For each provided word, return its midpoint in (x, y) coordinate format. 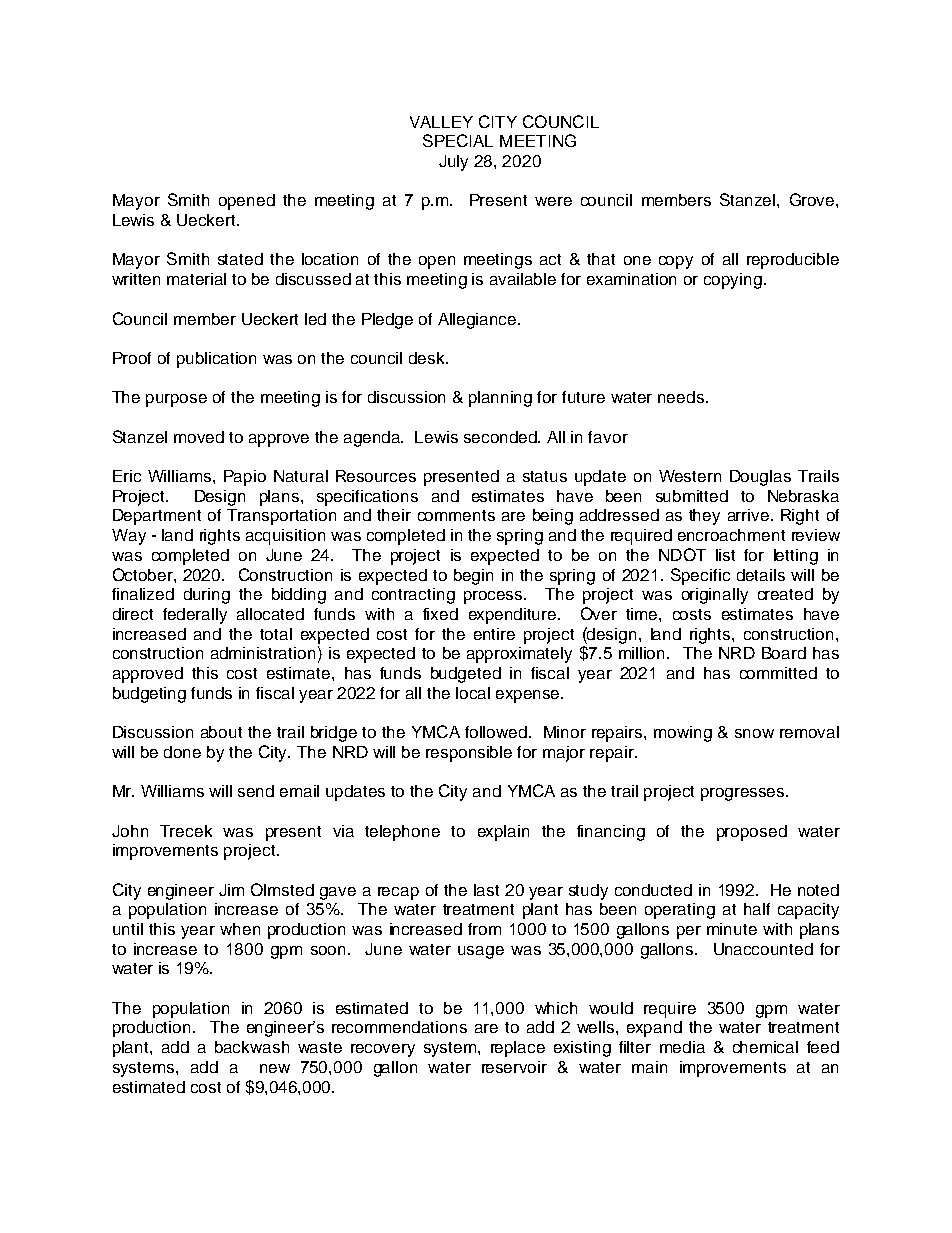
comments (456, 515)
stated (240, 259)
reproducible (793, 261)
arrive (748, 515)
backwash (252, 1047)
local (473, 693)
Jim (231, 890)
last (486, 890)
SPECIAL (458, 140)
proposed (752, 833)
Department (157, 517)
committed (778, 673)
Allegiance (478, 321)
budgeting (149, 695)
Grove (813, 199)
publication (216, 360)
